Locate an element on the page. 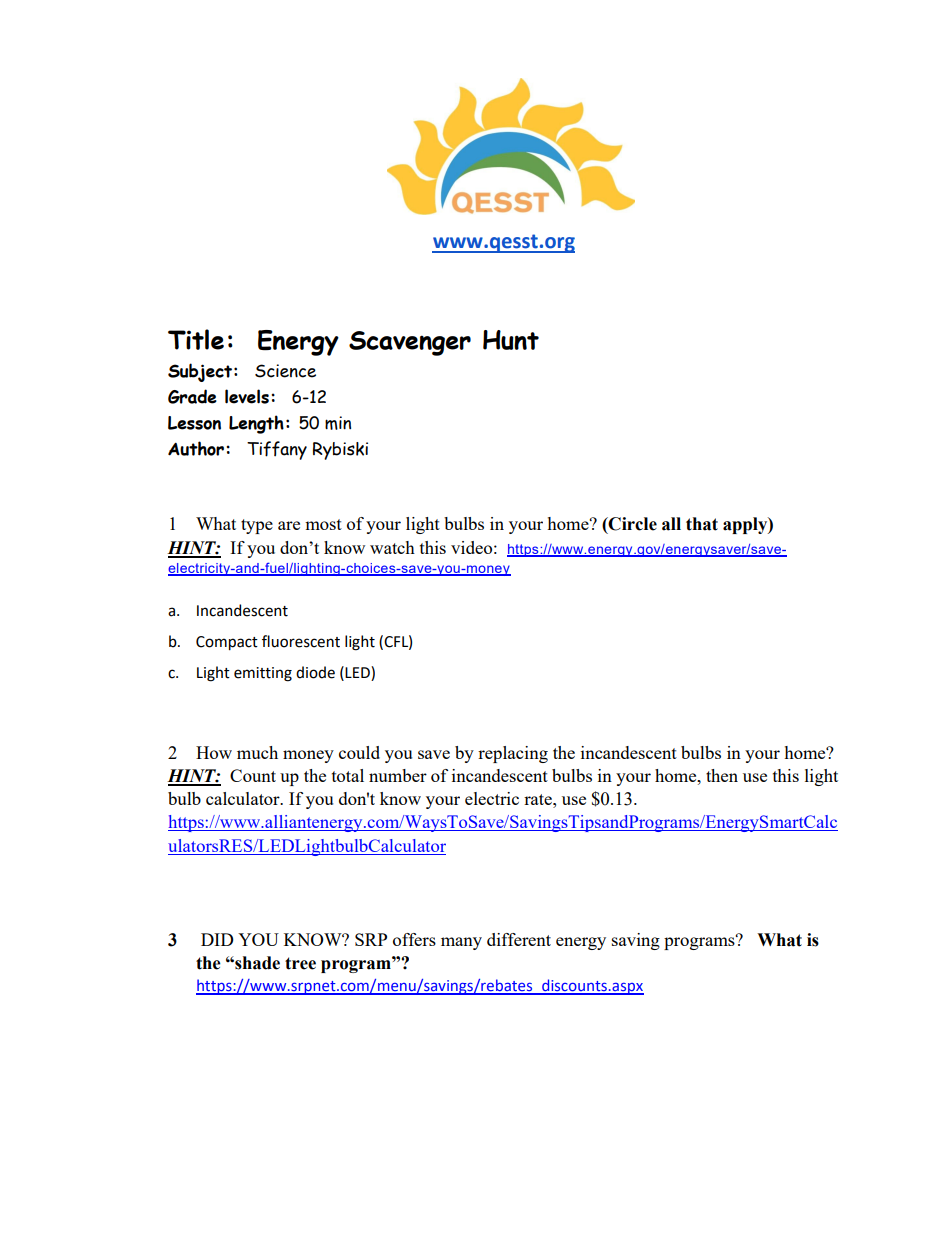 This image has height=1233, width=952. Scavenger is located at coordinates (410, 343).
